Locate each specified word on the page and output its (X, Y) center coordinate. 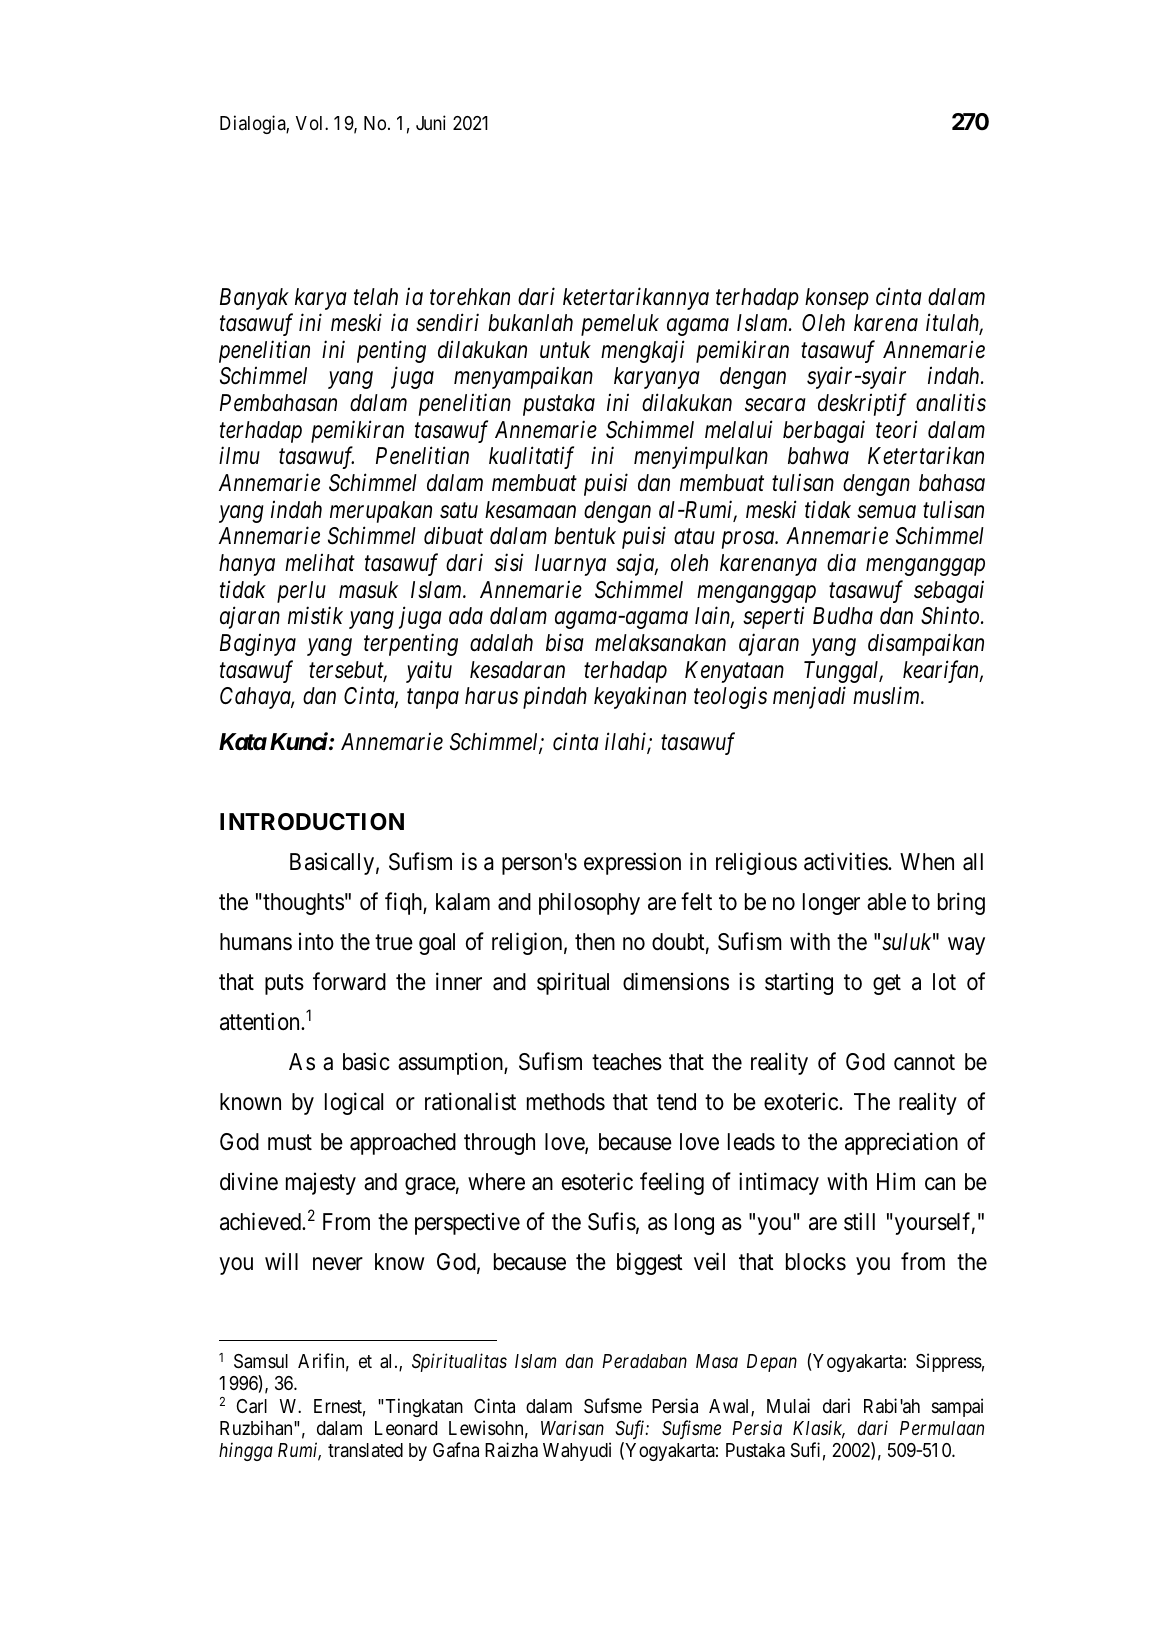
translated (365, 1450)
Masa (717, 1361)
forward (349, 981)
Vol (311, 123)
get (887, 985)
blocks (816, 1262)
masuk (368, 590)
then (595, 942)
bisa (565, 642)
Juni (431, 122)
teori (897, 430)
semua (886, 512)
